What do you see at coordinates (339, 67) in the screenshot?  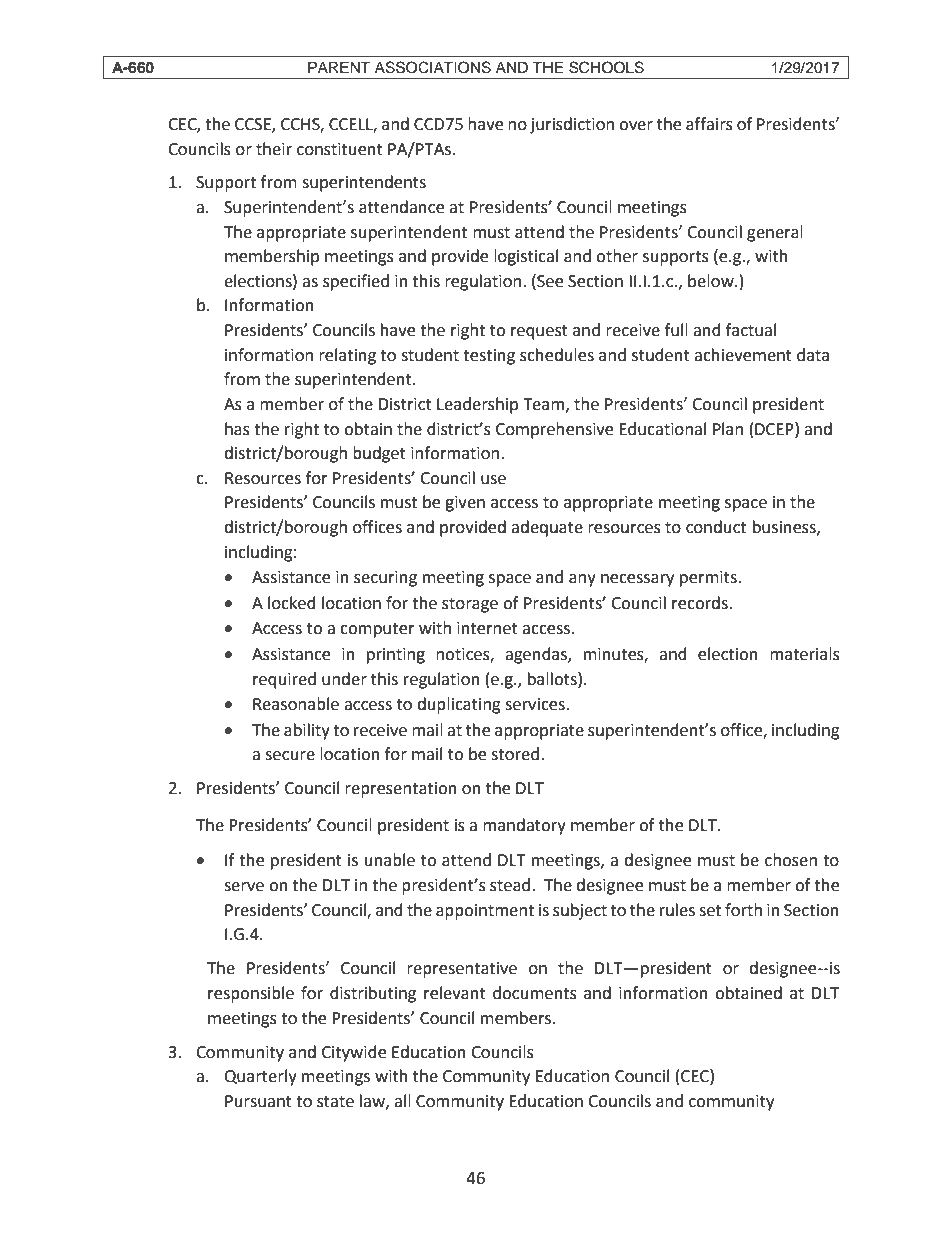 I see `PARENT` at bounding box center [339, 67].
